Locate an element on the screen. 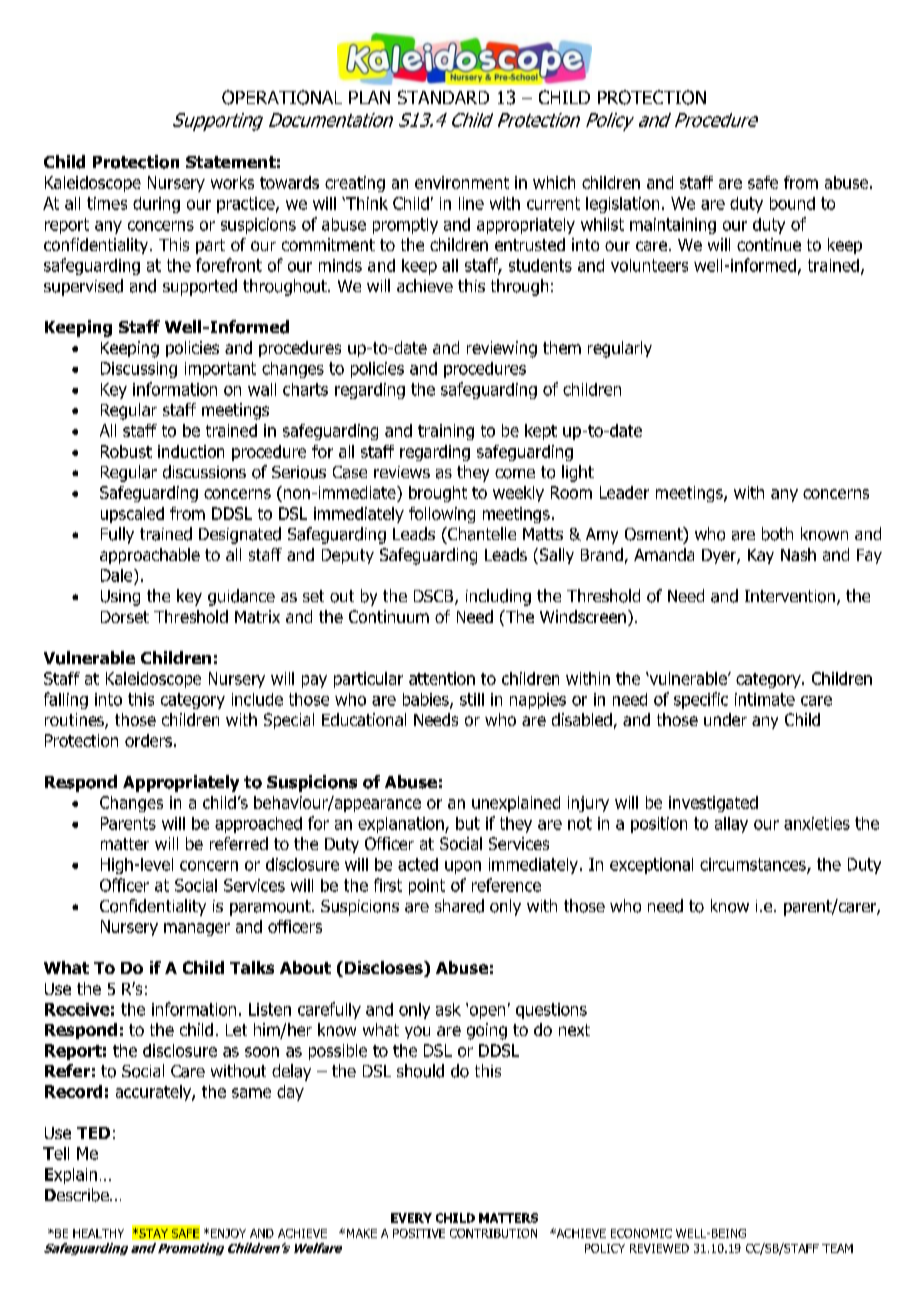 This screenshot has height=1308, width=924. HEALTHY is located at coordinates (98, 1233).
